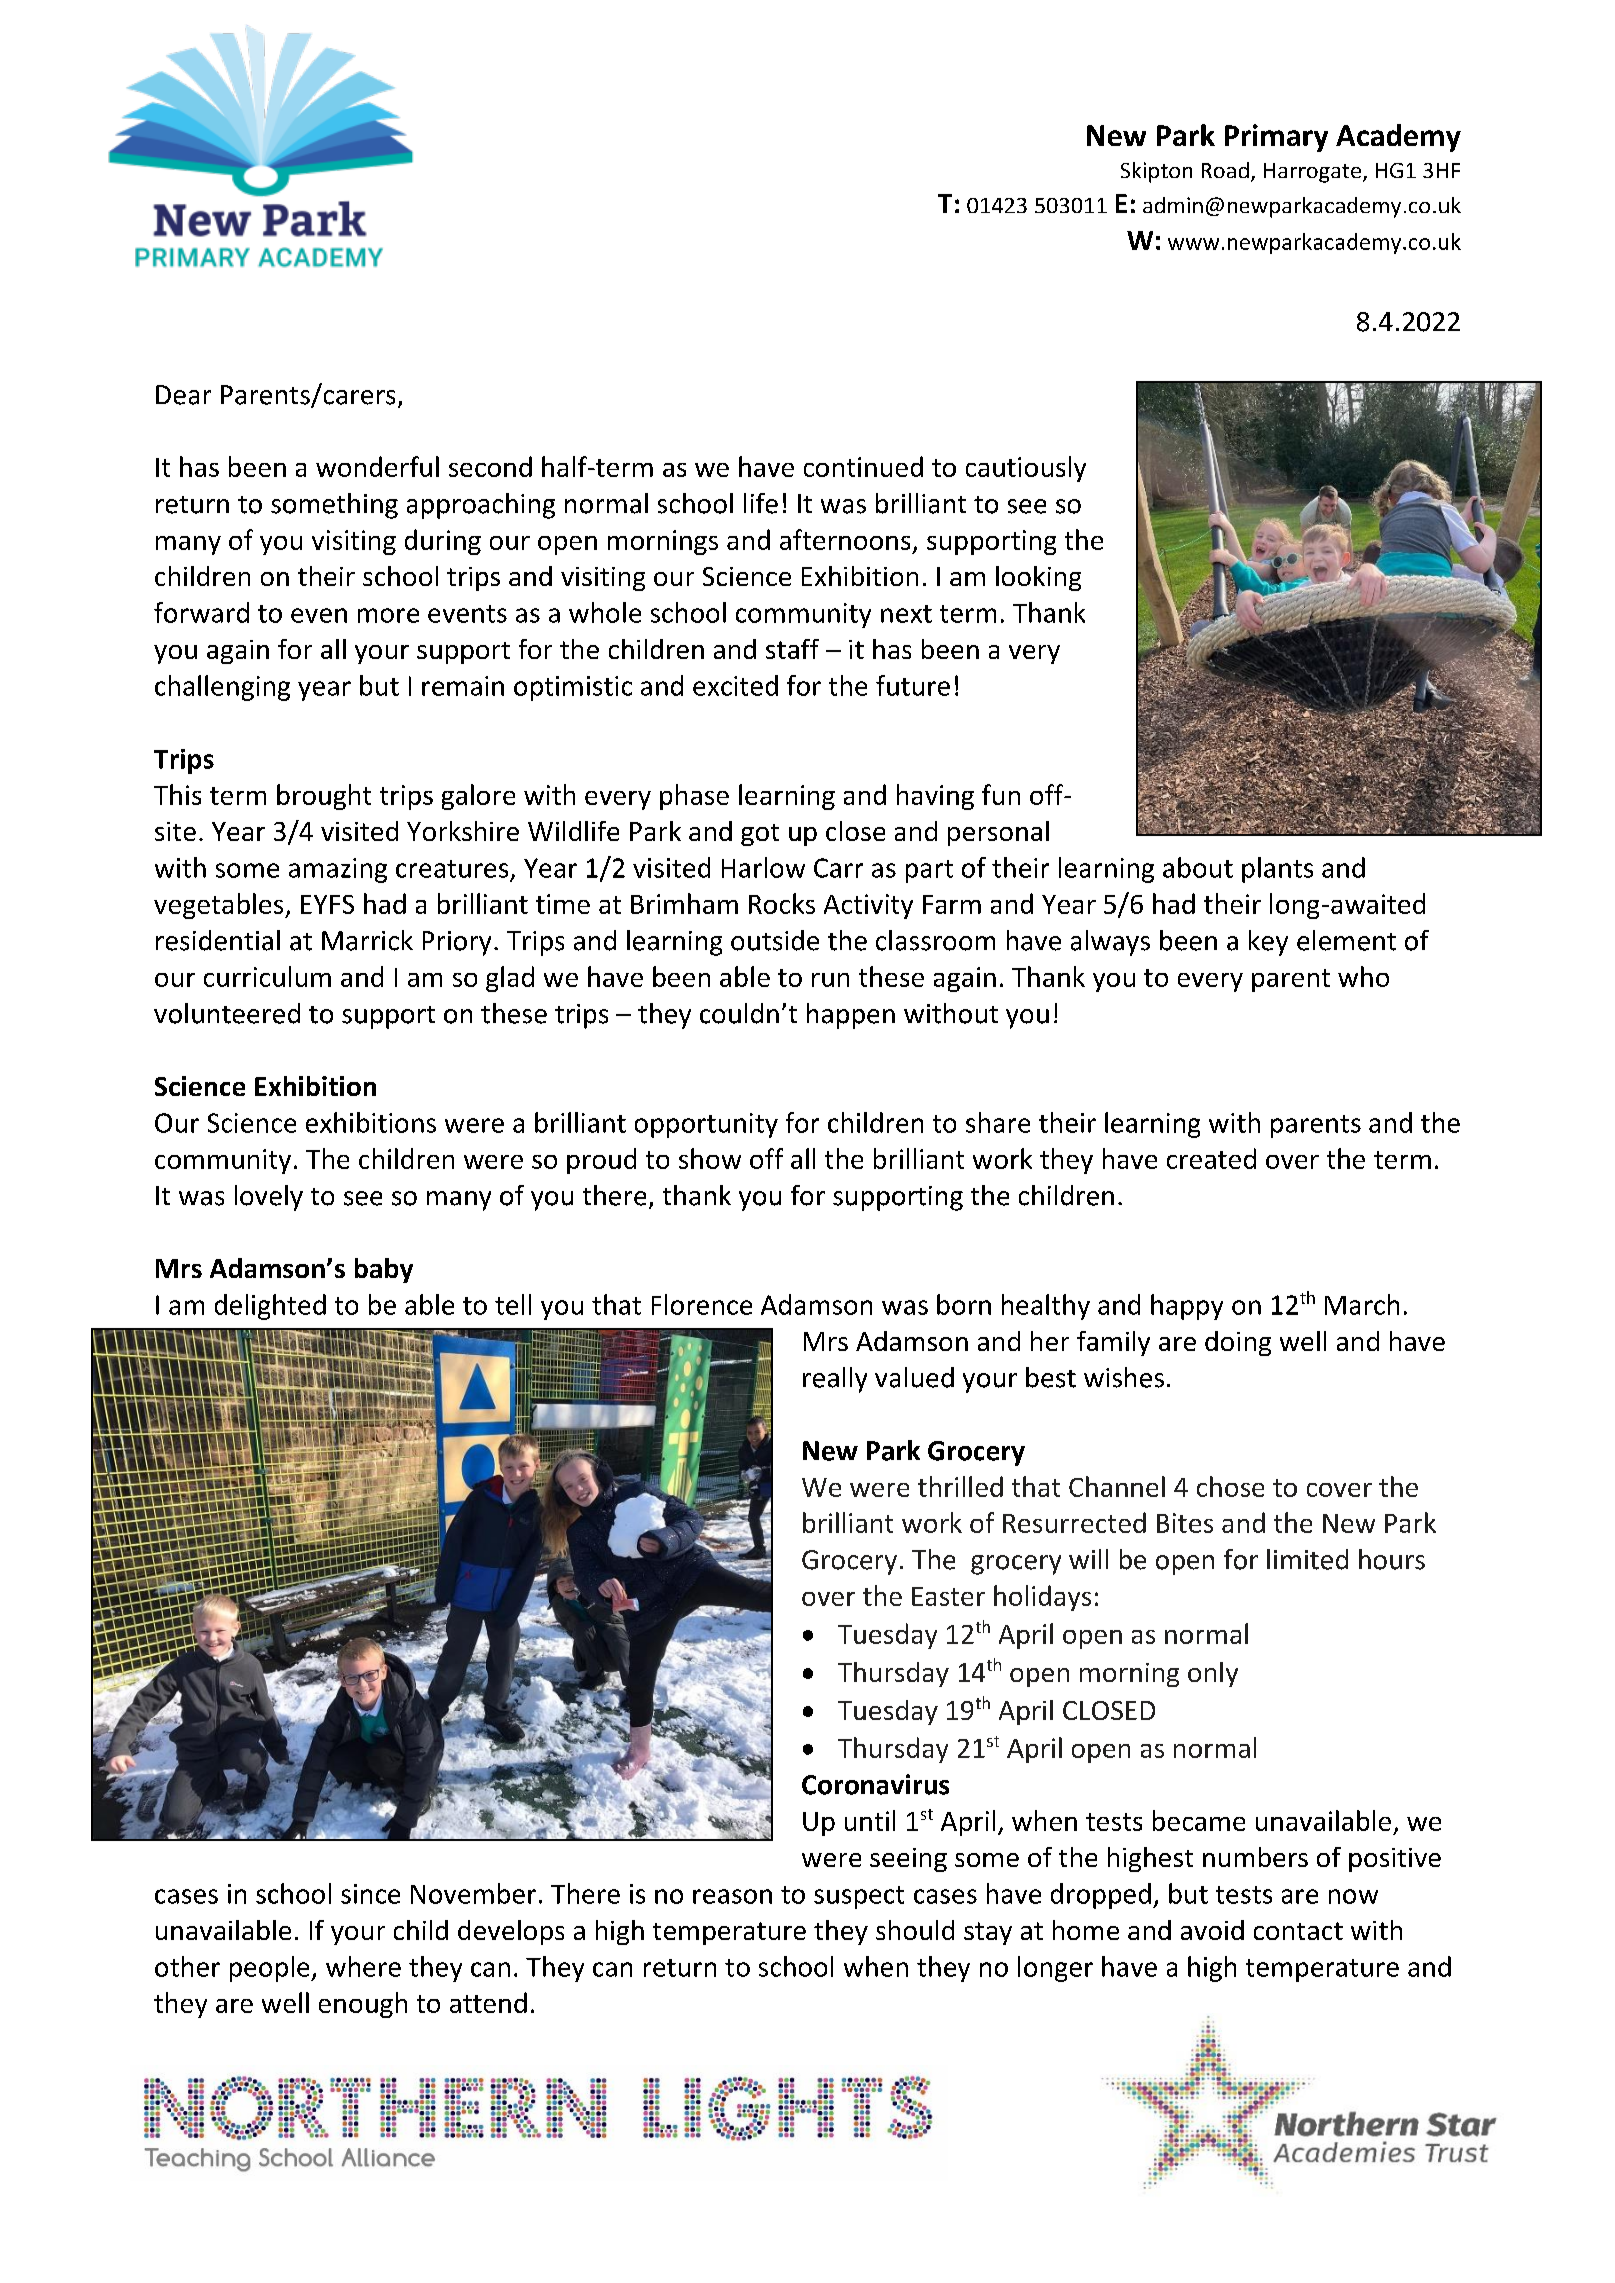  What do you see at coordinates (1225, 170) in the page?
I see `Road` at bounding box center [1225, 170].
